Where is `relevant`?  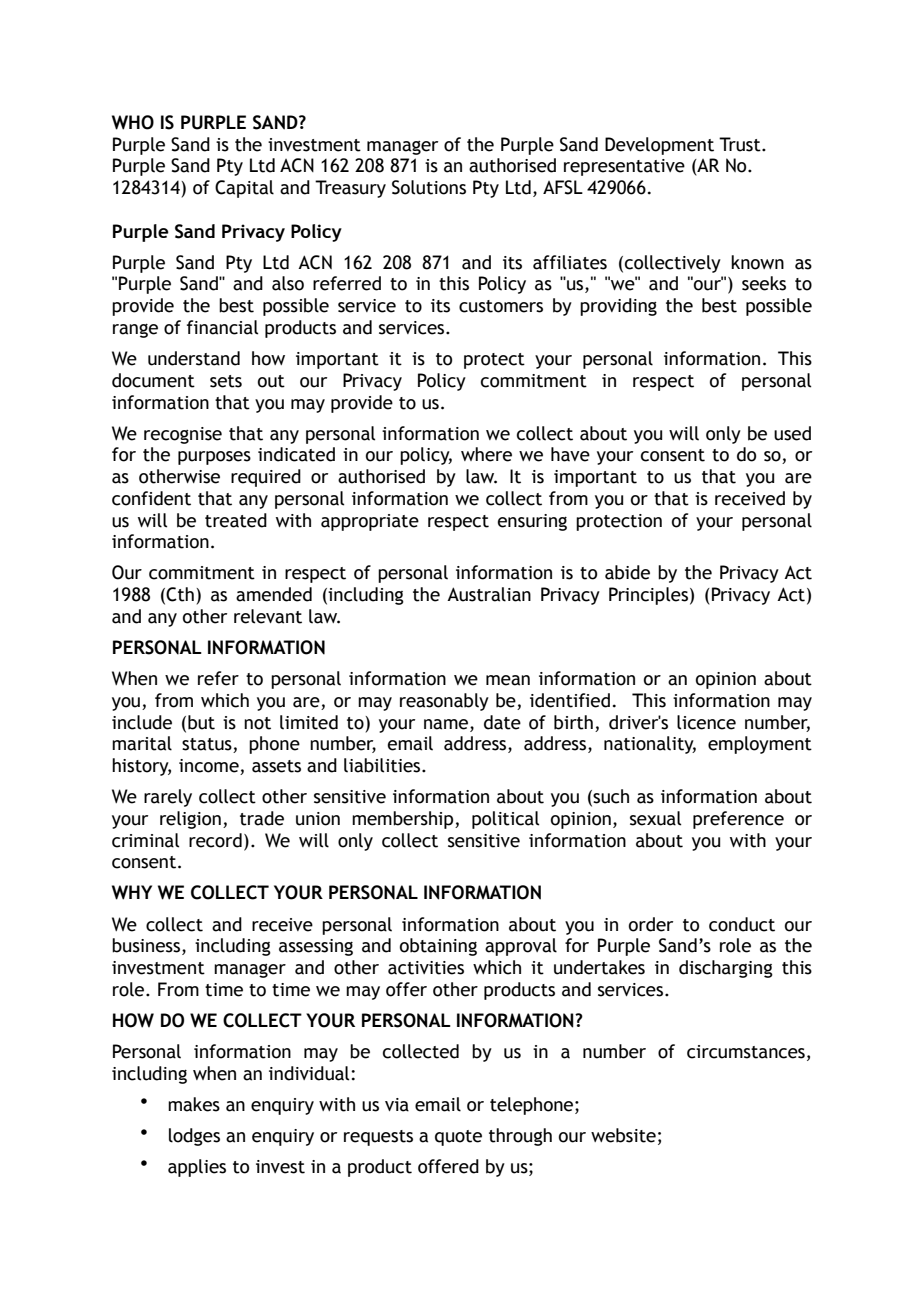
relevant is located at coordinates (268, 616).
